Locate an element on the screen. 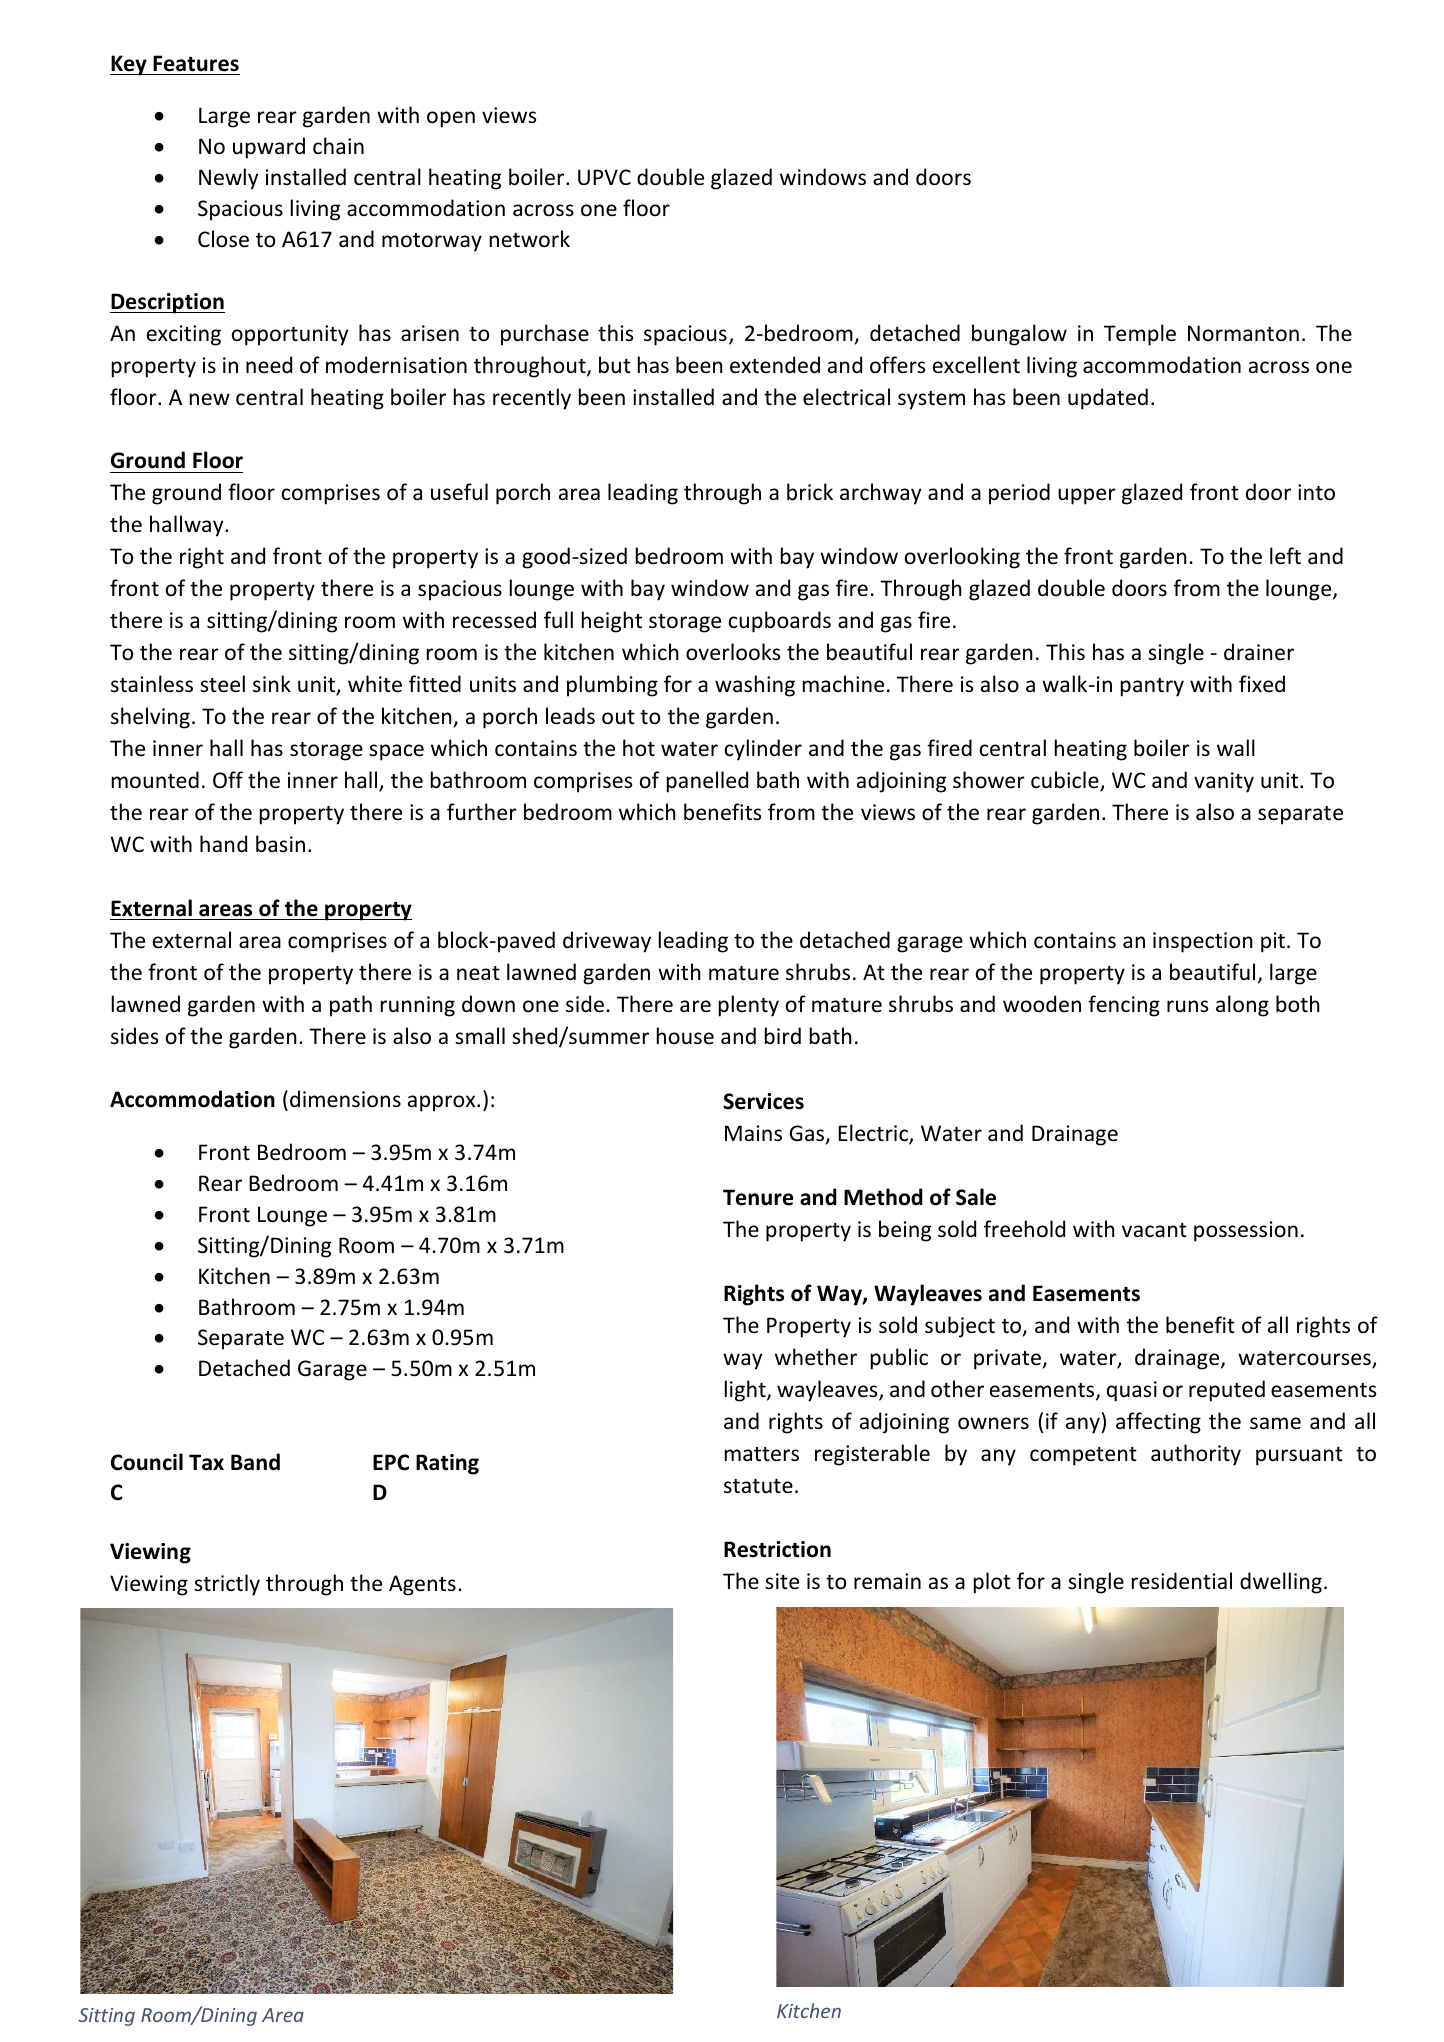  sink is located at coordinates (272, 683).
